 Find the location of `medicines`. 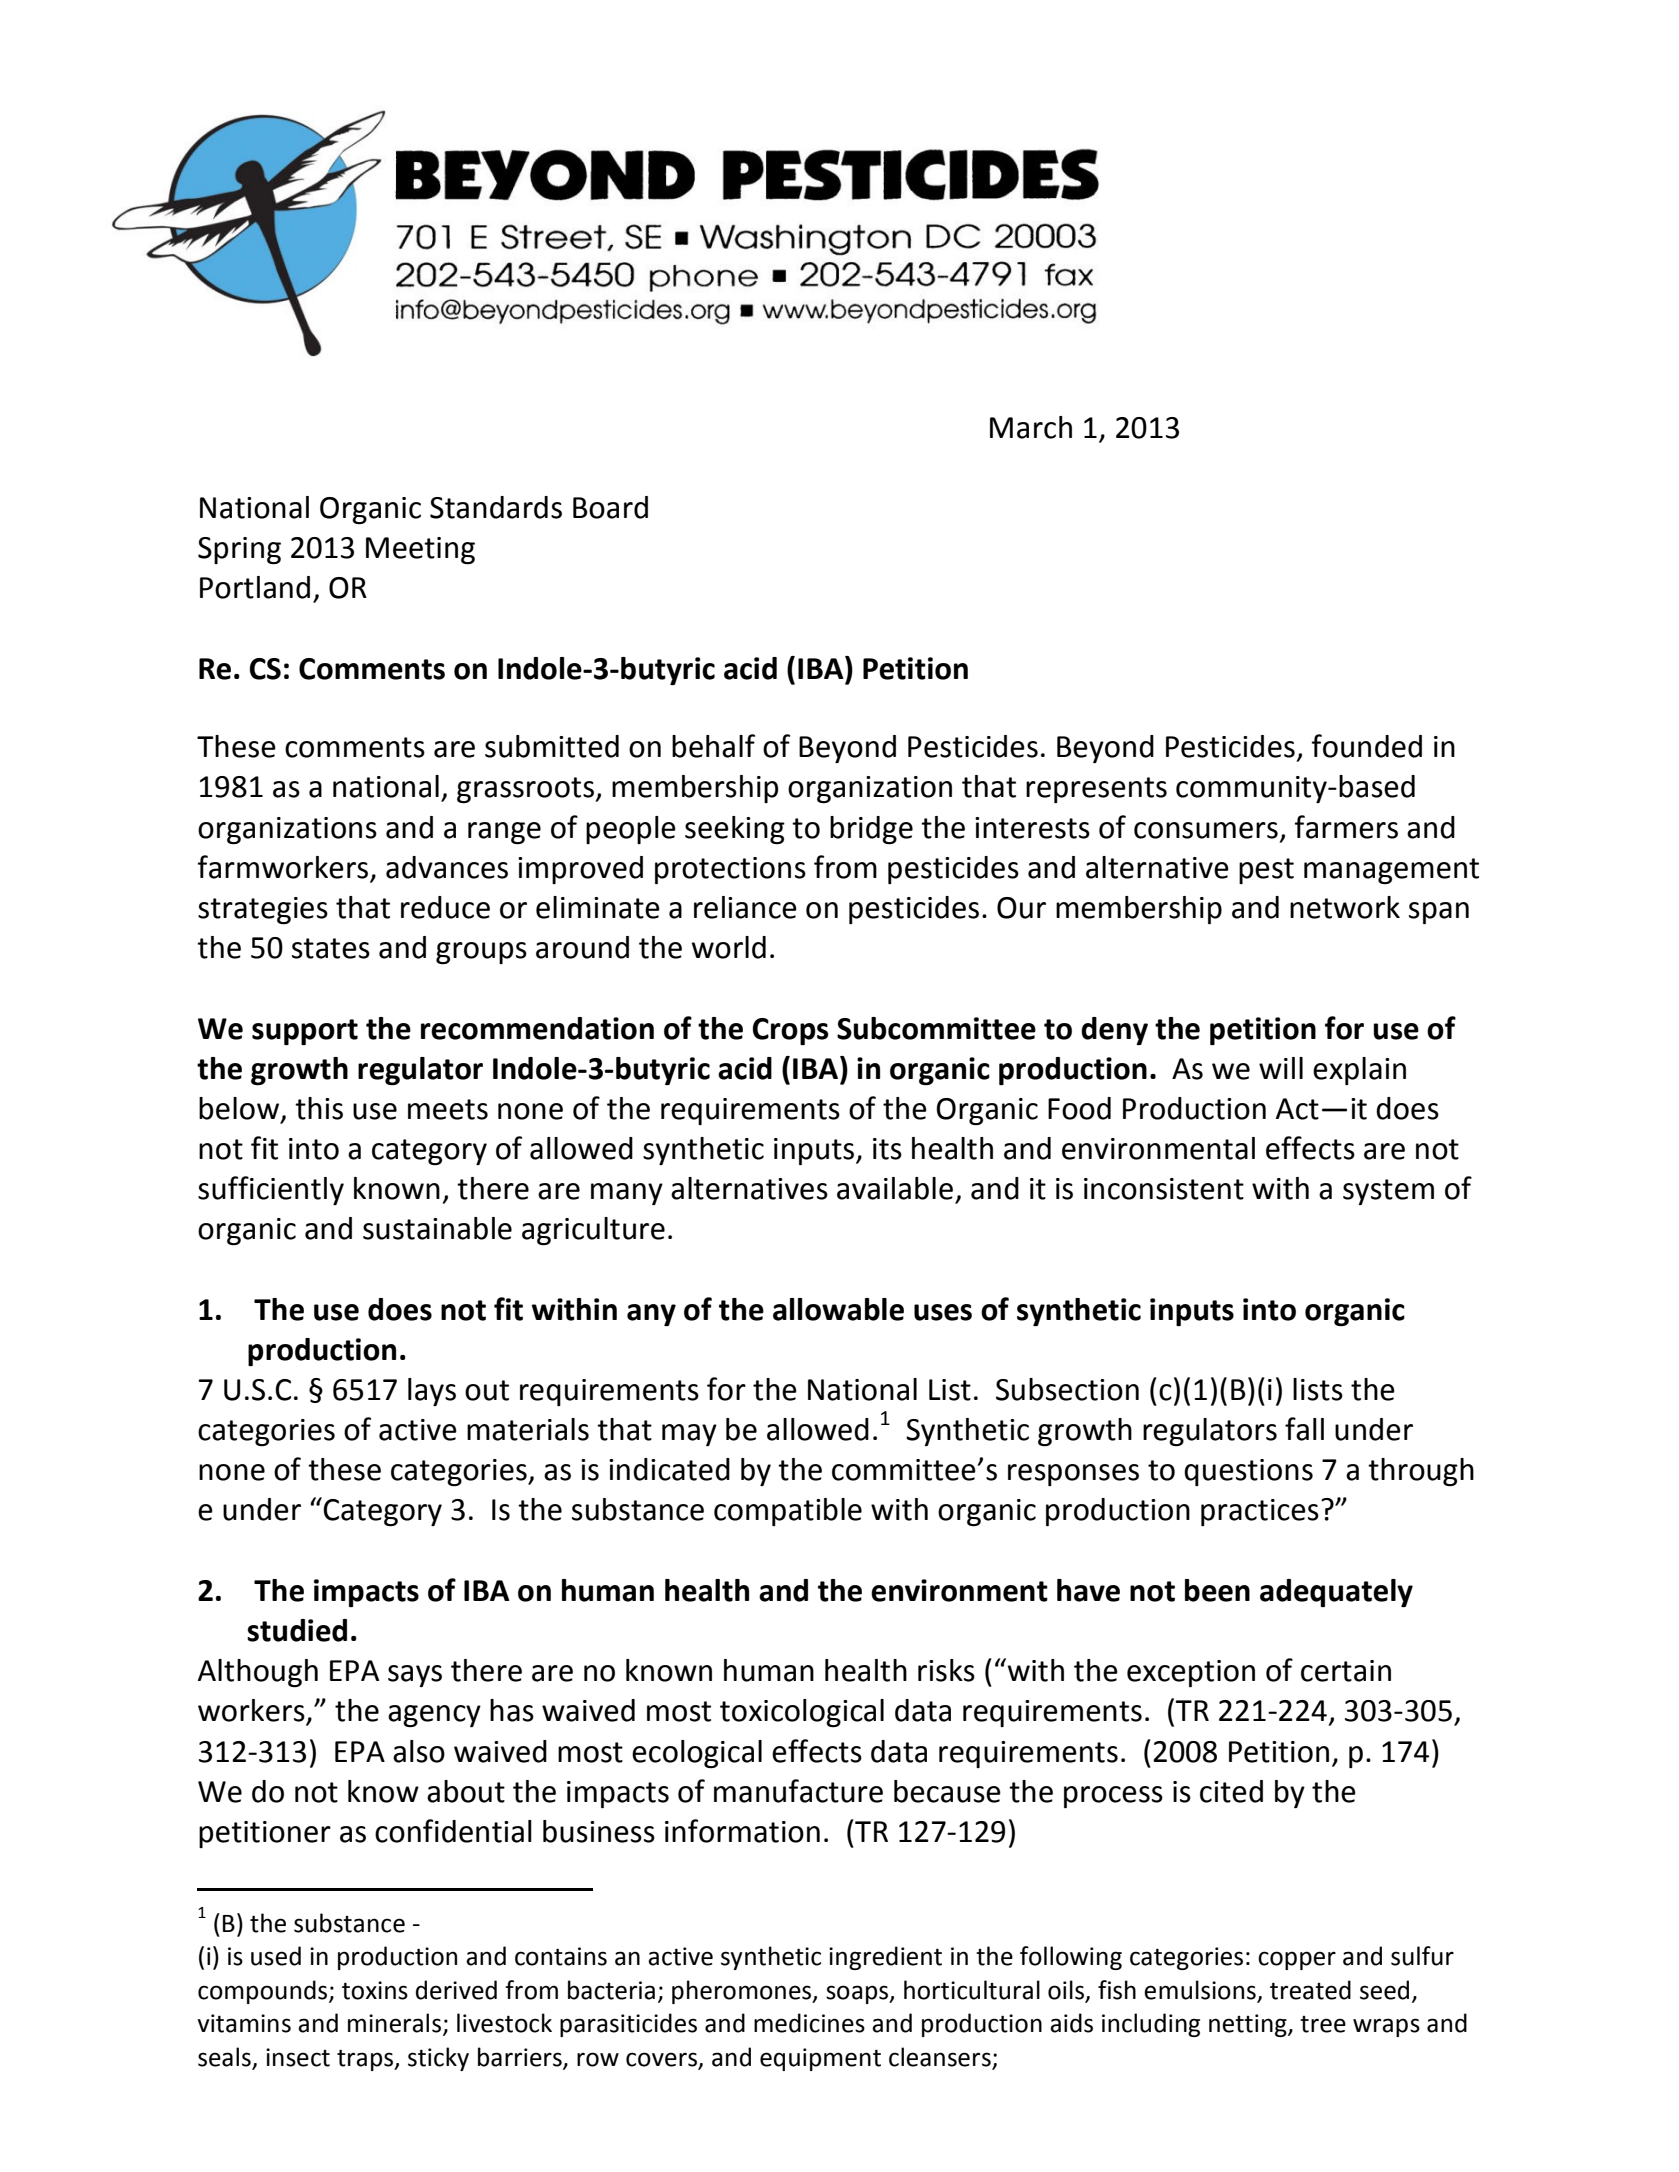

medicines is located at coordinates (809, 2023).
